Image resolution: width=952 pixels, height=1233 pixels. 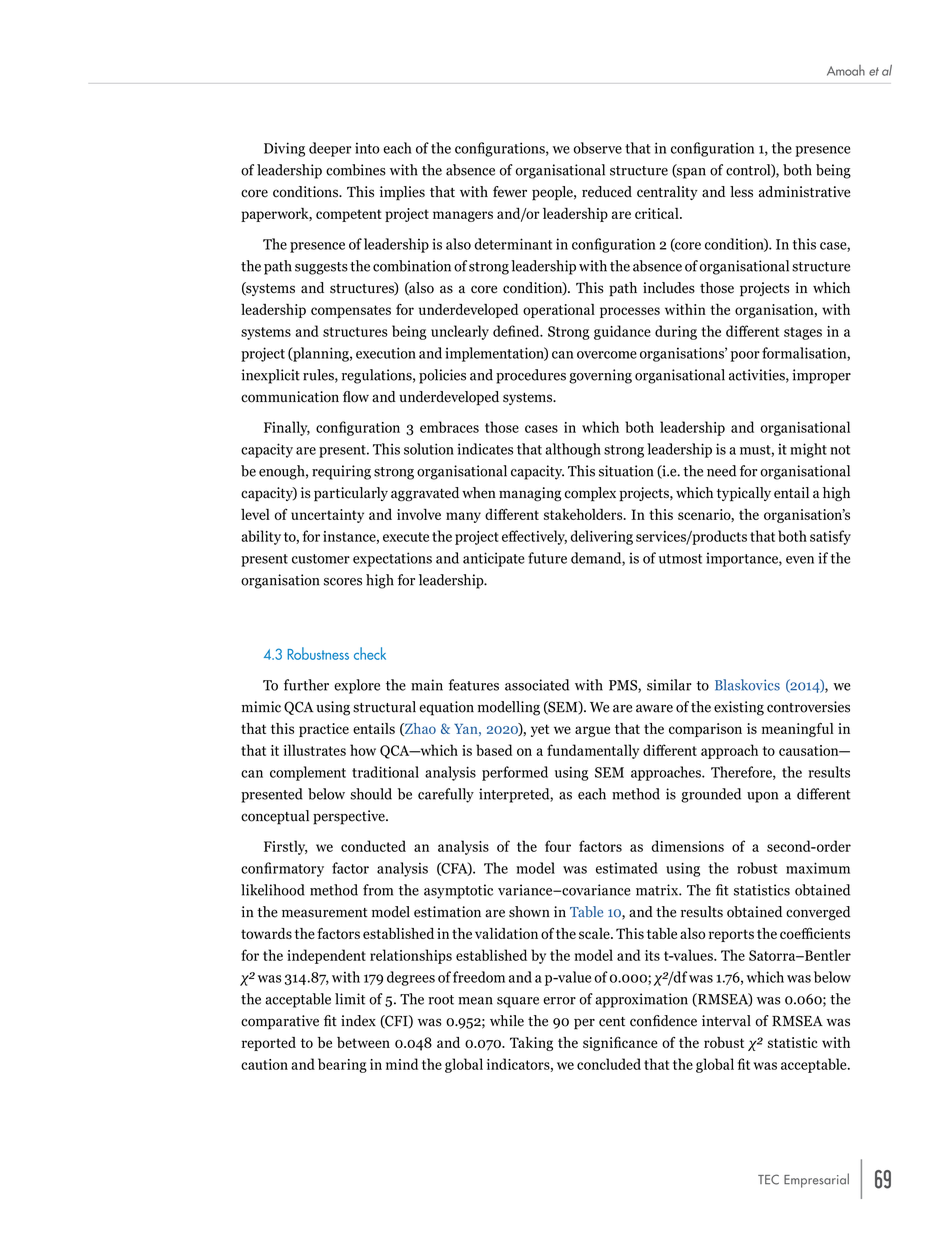 I want to click on less, so click(x=741, y=192).
